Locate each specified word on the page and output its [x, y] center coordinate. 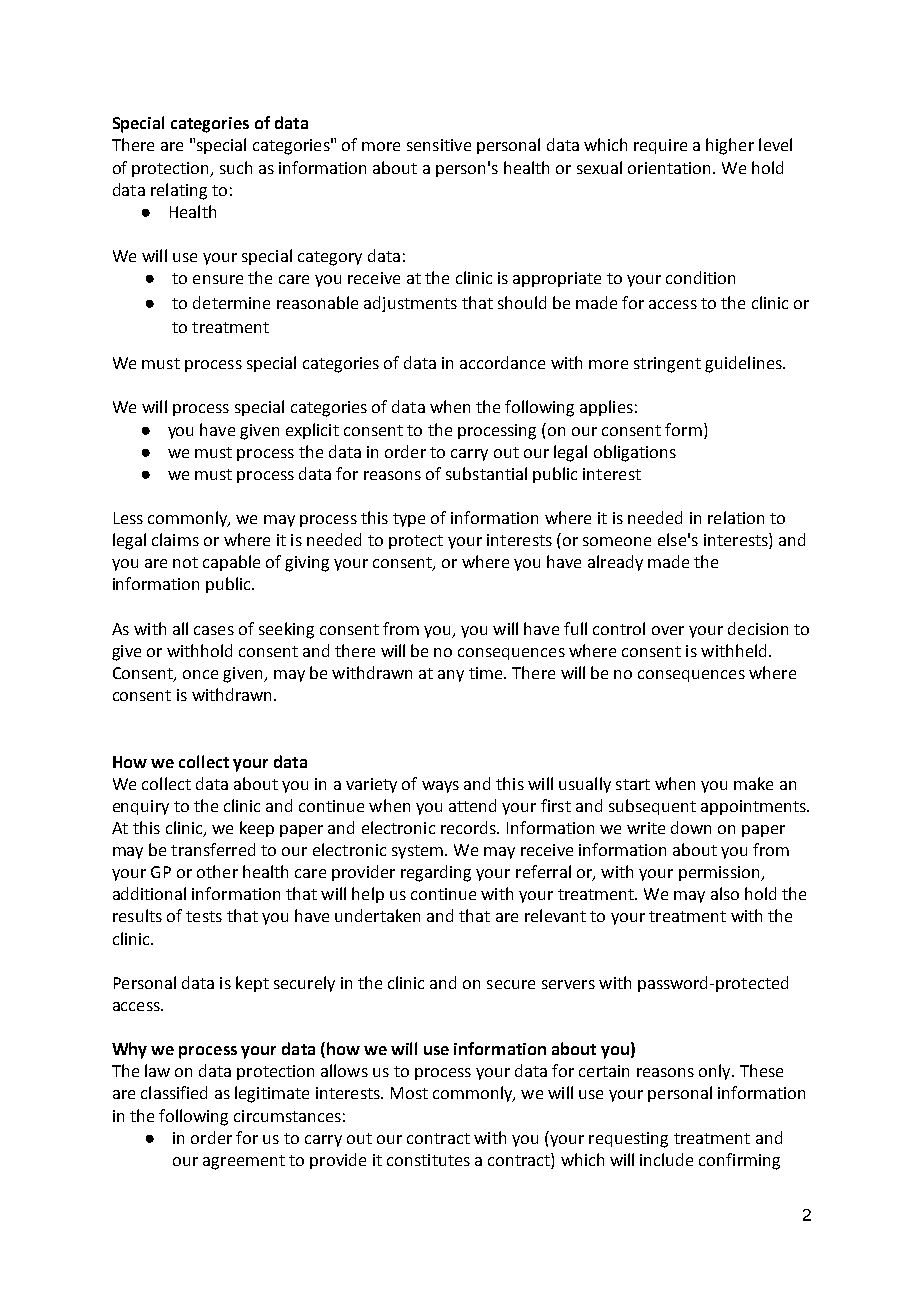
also [725, 893]
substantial [486, 473]
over [668, 630]
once [200, 674]
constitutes [428, 1160]
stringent [667, 365]
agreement [244, 1162]
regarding [436, 873]
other [217, 871]
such [236, 167]
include [666, 1159]
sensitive [439, 145]
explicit [312, 431]
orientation [669, 168]
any [451, 676]
